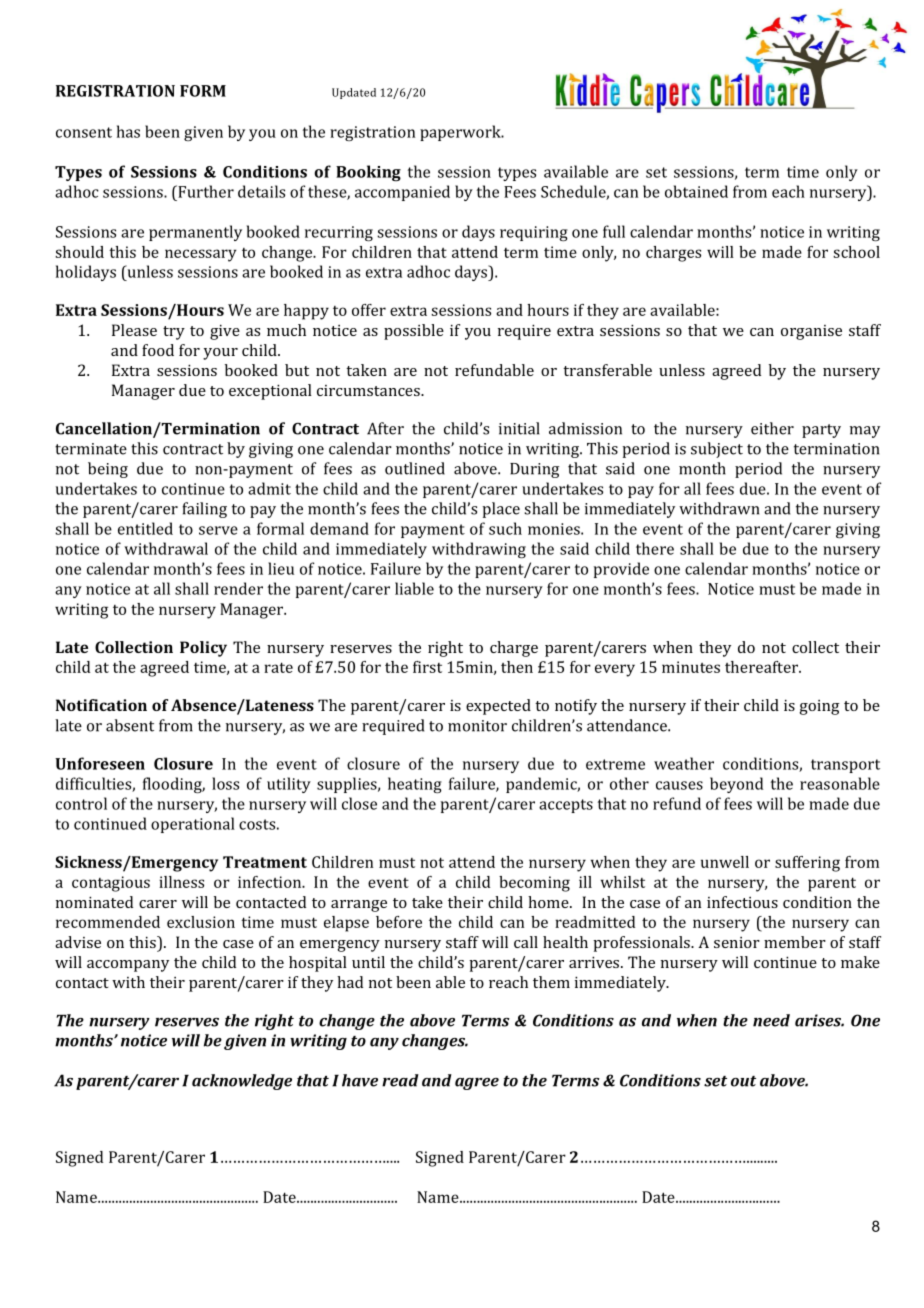 The width and height of the page is (924, 1308). Describe the element at coordinates (696, 191) in the page. I see `obtained` at that location.
